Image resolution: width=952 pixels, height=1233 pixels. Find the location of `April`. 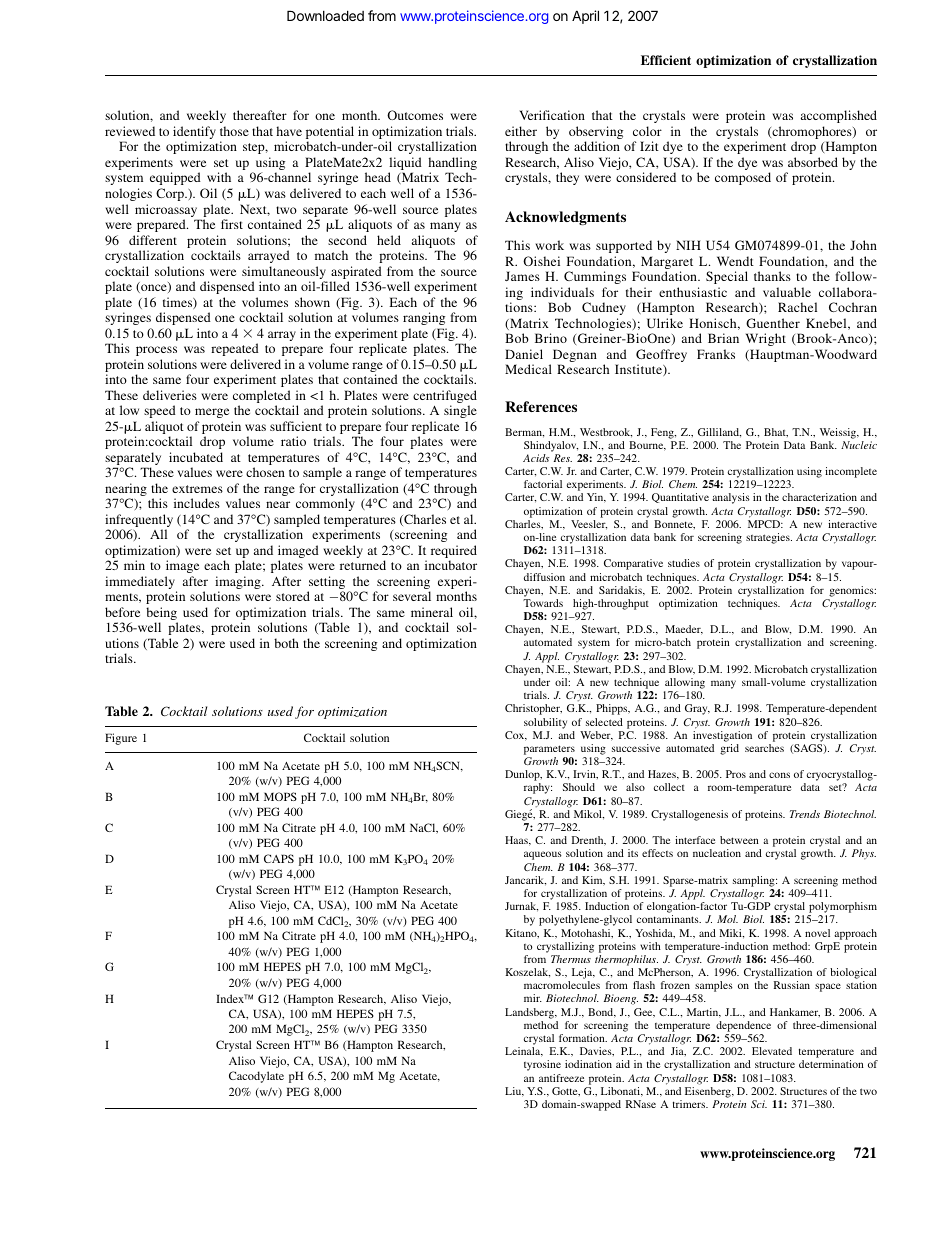

April is located at coordinates (585, 17).
